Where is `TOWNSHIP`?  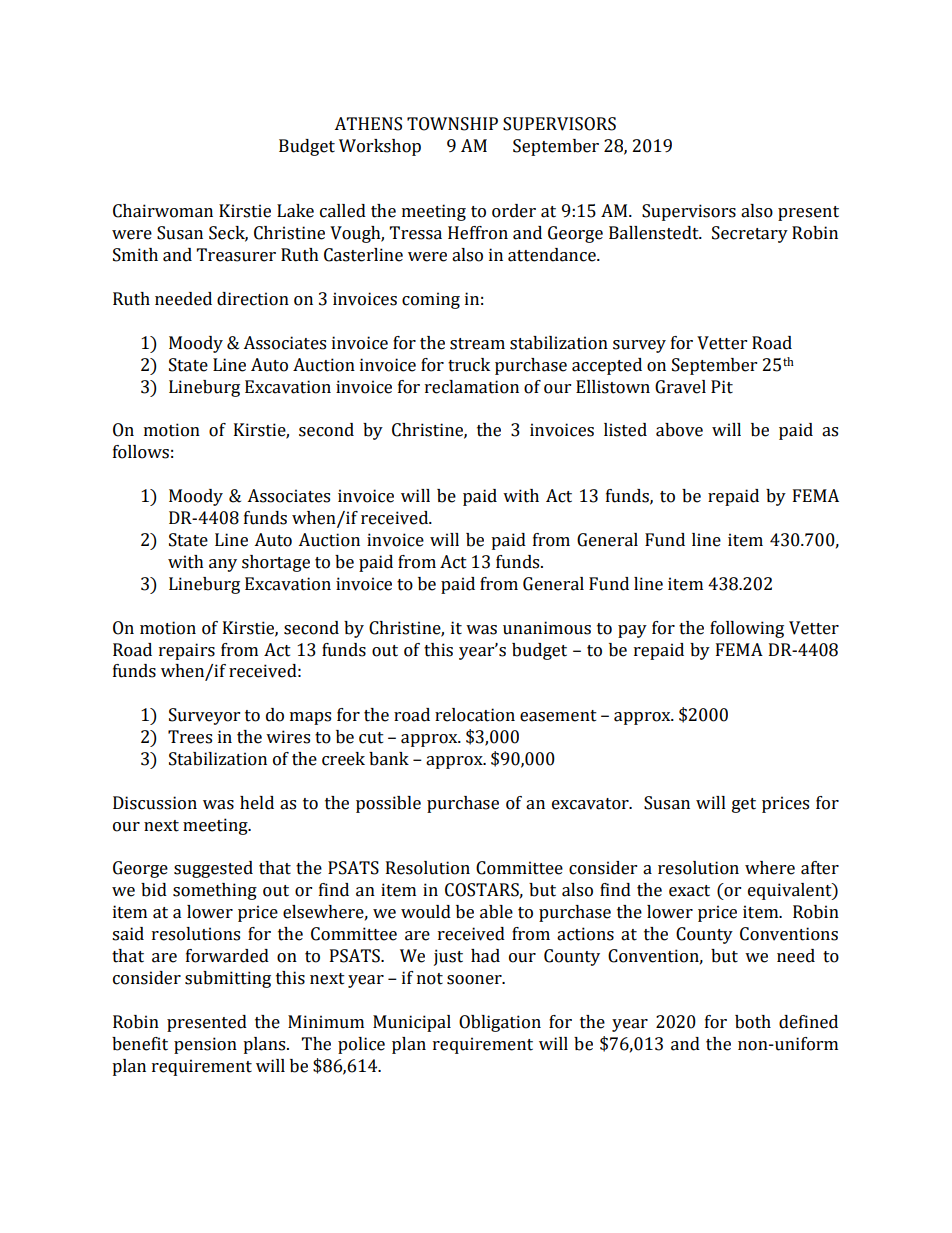 TOWNSHIP is located at coordinates (452, 124).
